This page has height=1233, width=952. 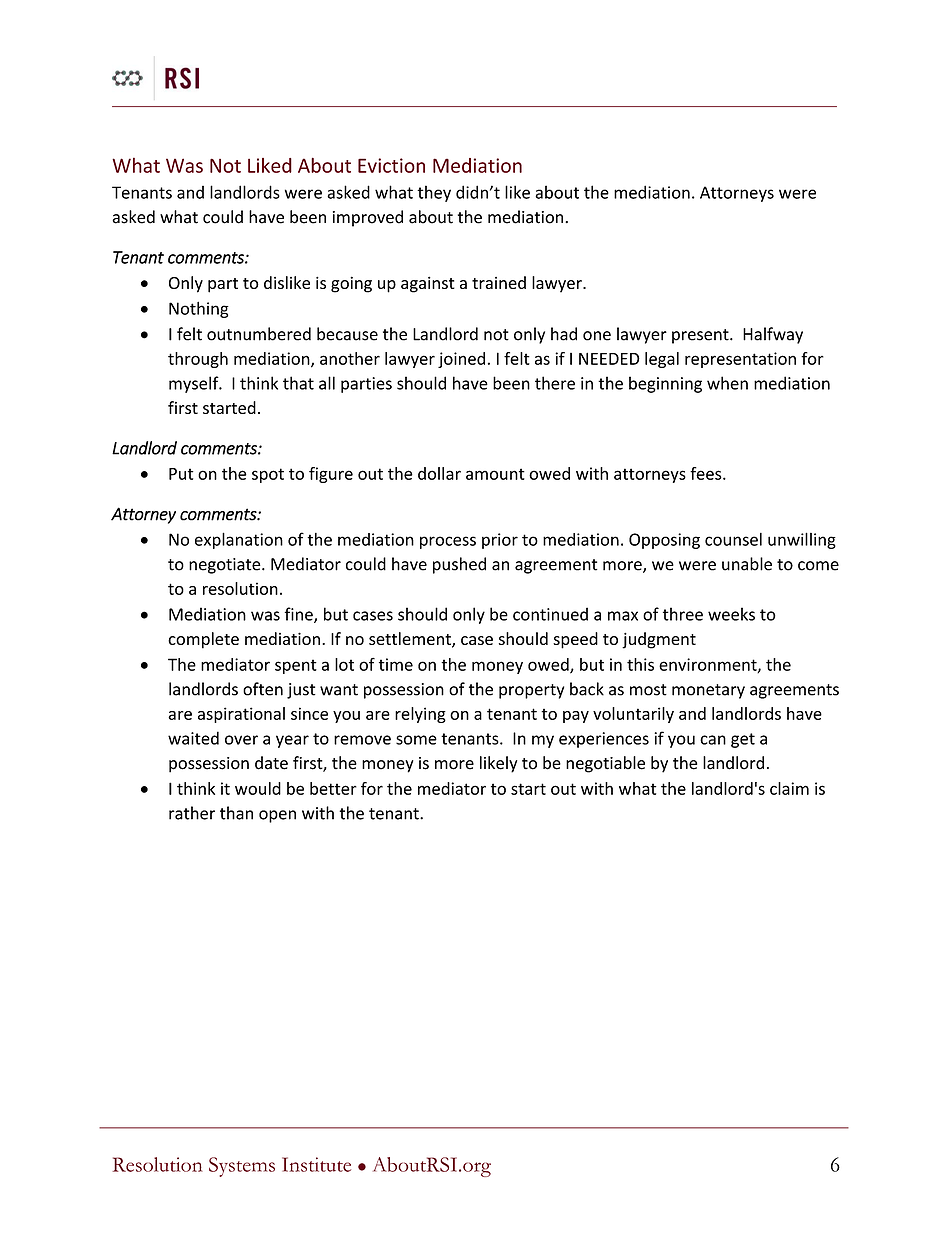 I want to click on Halfway, so click(x=773, y=335).
